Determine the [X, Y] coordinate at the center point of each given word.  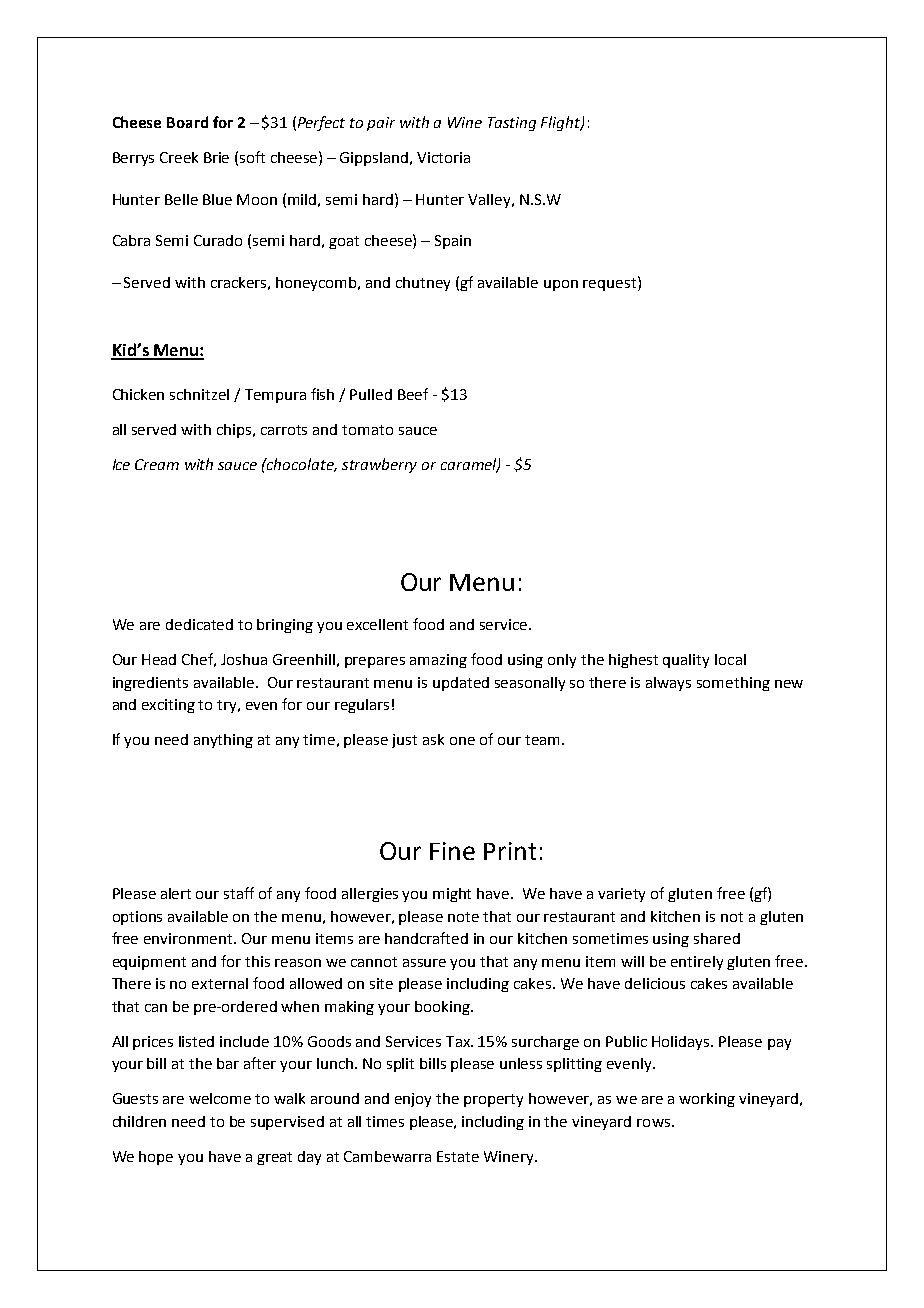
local [730, 659]
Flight [562, 123]
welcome [220, 1098]
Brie [216, 157]
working [707, 1100]
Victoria [443, 157]
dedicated [199, 624]
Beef [413, 394]
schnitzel [199, 394]
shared [717, 938]
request [609, 284]
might [452, 895]
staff [239, 893]
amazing [438, 661]
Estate [458, 1156]
